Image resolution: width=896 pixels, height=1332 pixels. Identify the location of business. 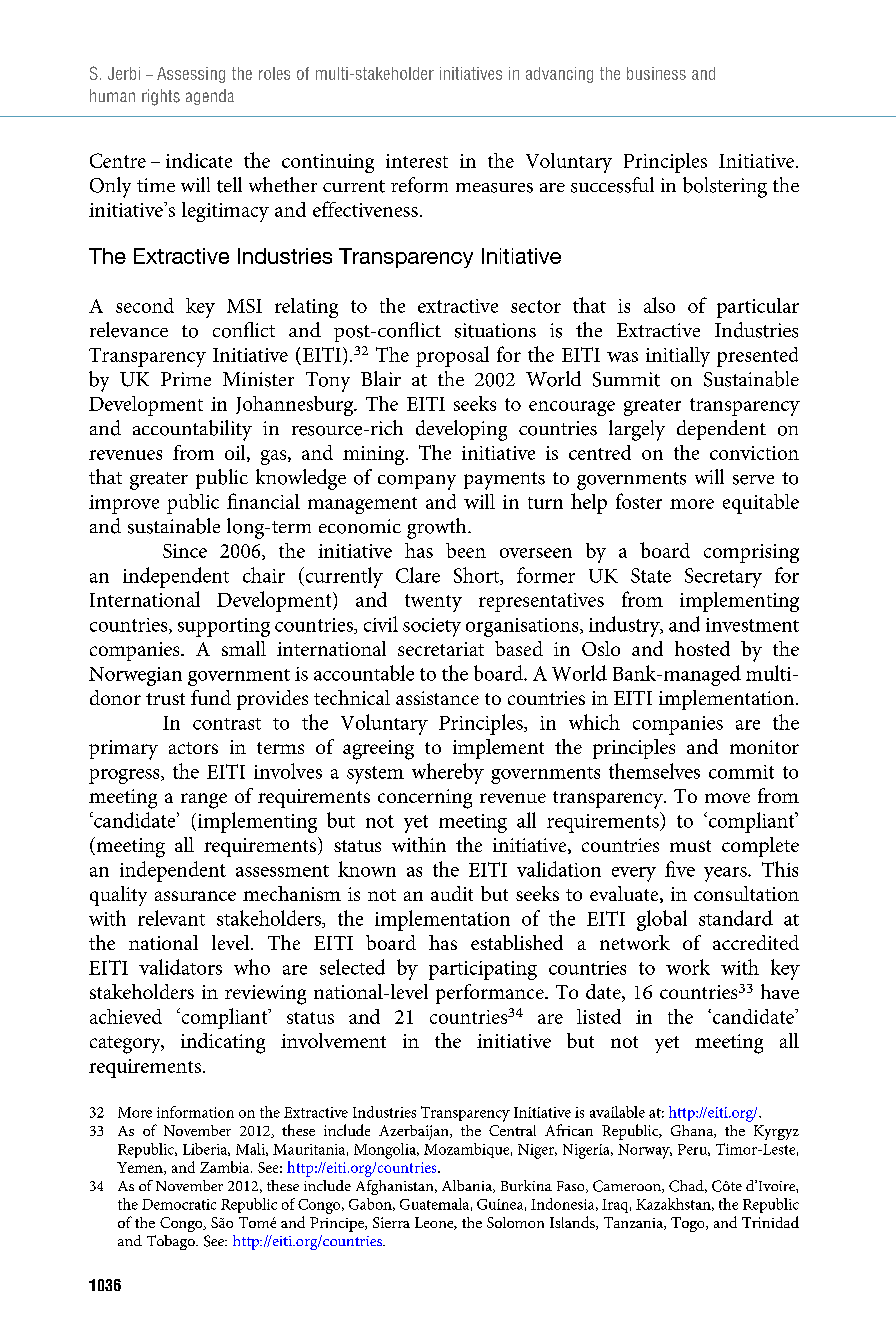
(656, 73).
